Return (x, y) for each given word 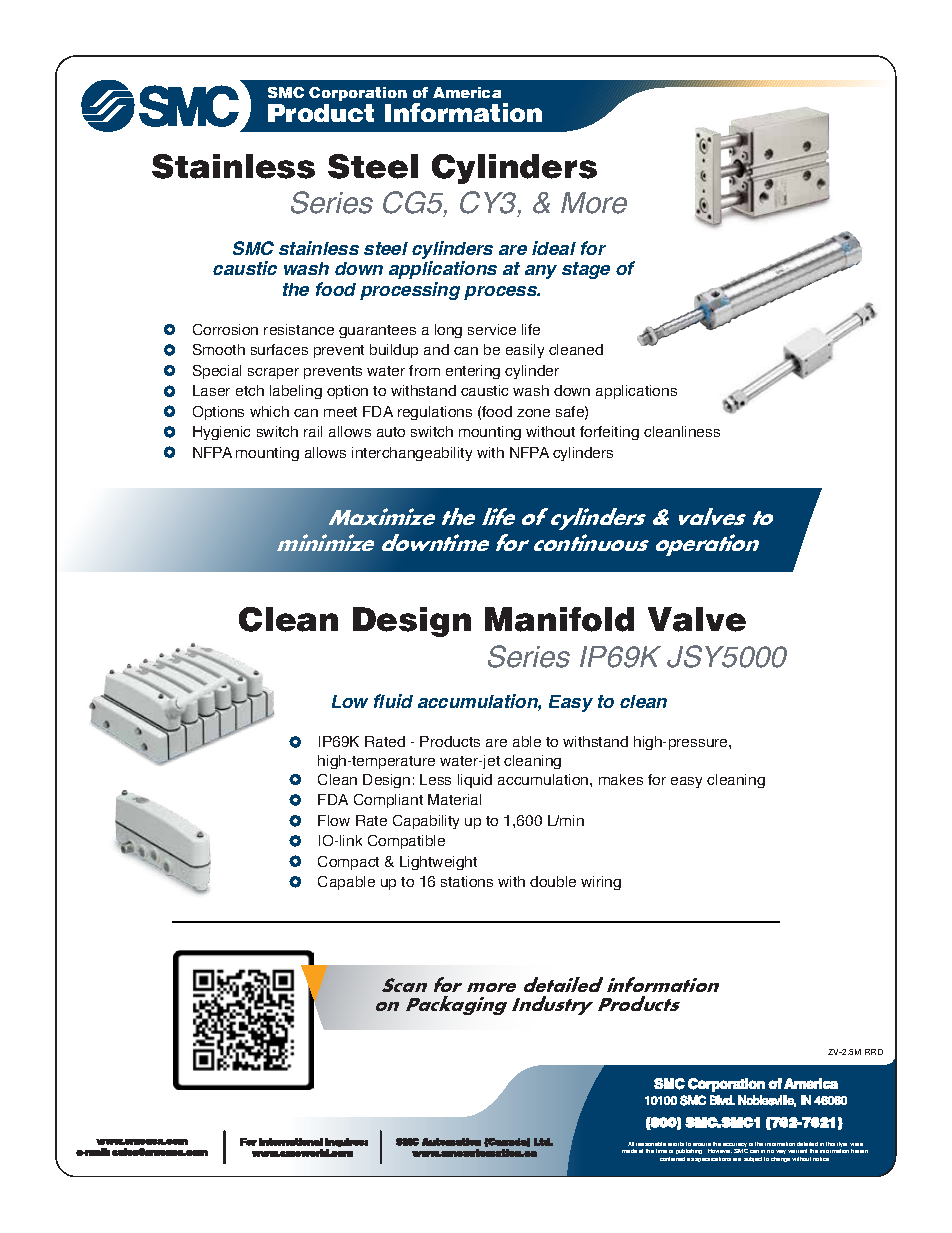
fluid (393, 701)
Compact (348, 863)
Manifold (559, 619)
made (629, 1151)
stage (586, 270)
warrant (797, 1151)
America (467, 92)
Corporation (358, 94)
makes (621, 779)
